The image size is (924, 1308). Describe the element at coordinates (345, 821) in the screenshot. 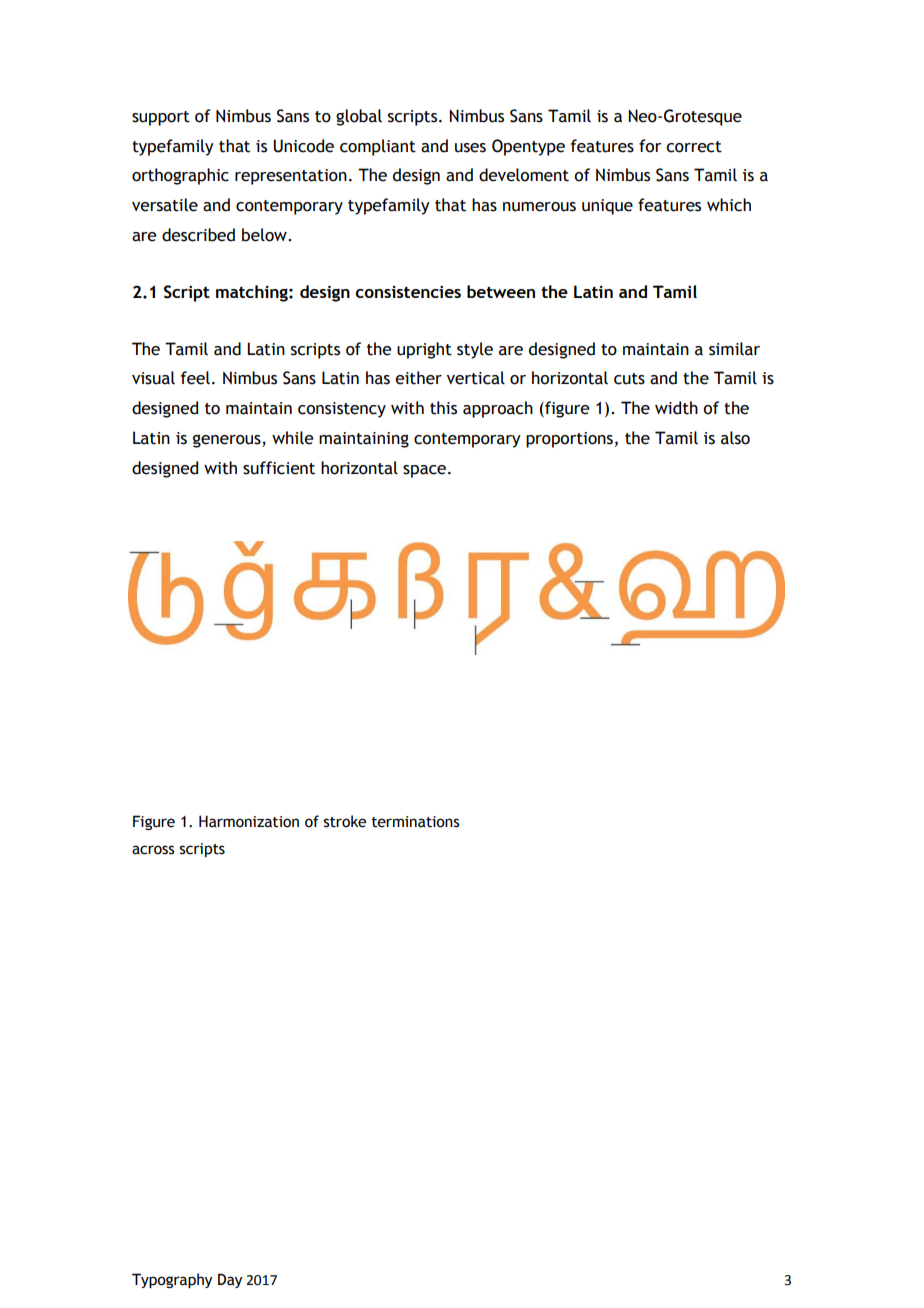

I see `stroke` at that location.
